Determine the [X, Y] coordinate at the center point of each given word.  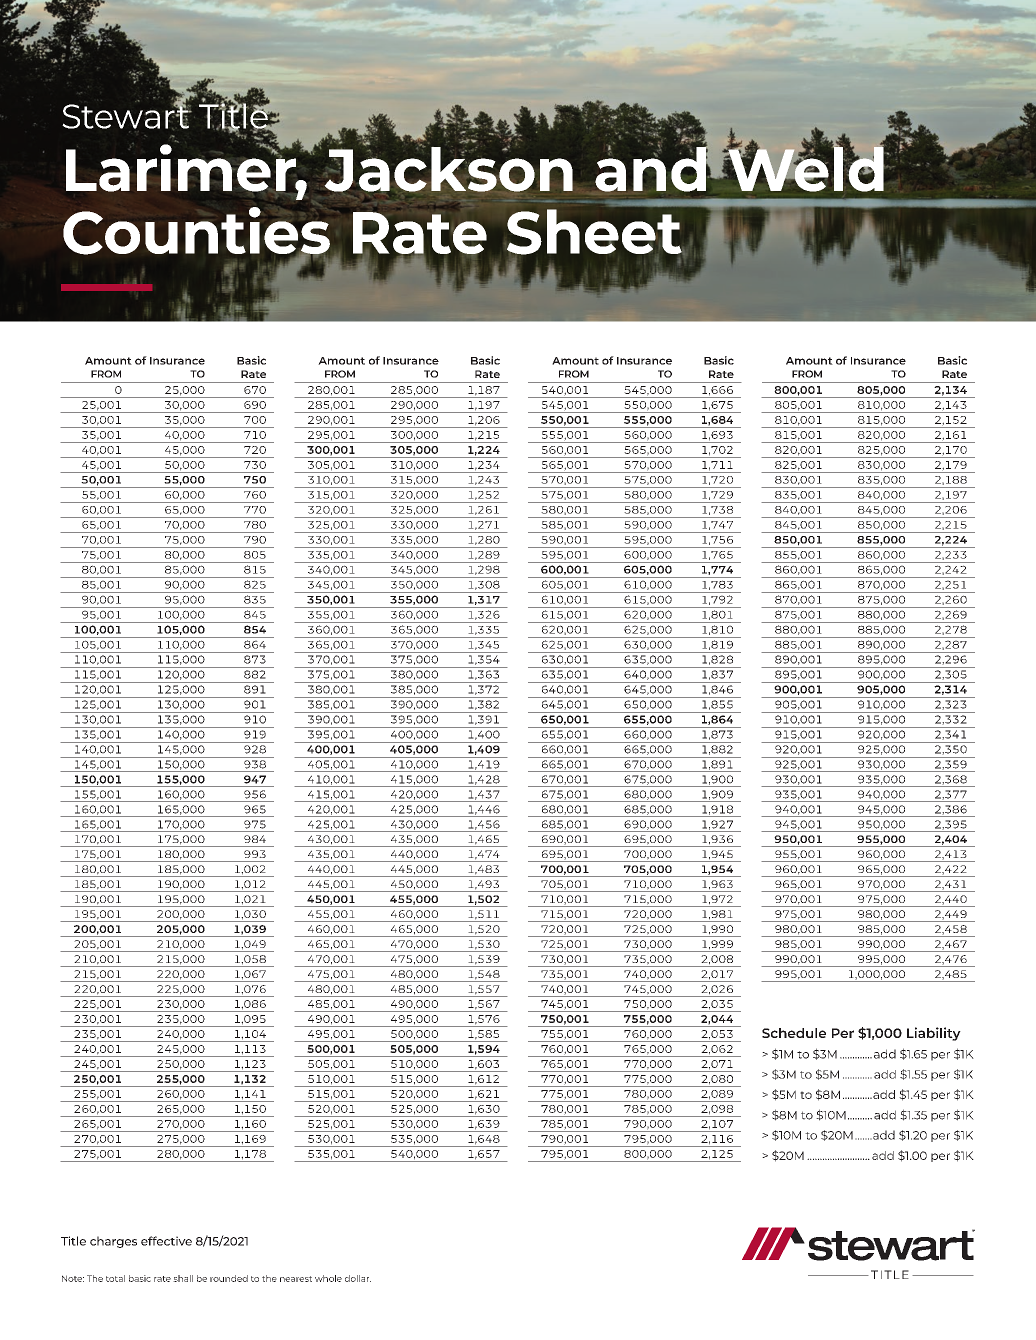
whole [328, 1278]
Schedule [794, 1033]
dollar [358, 1278]
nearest [296, 1279]
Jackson [449, 168]
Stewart [127, 116]
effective [166, 1241]
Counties [196, 232]
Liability [934, 1034]
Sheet [595, 232]
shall [183, 1278]
